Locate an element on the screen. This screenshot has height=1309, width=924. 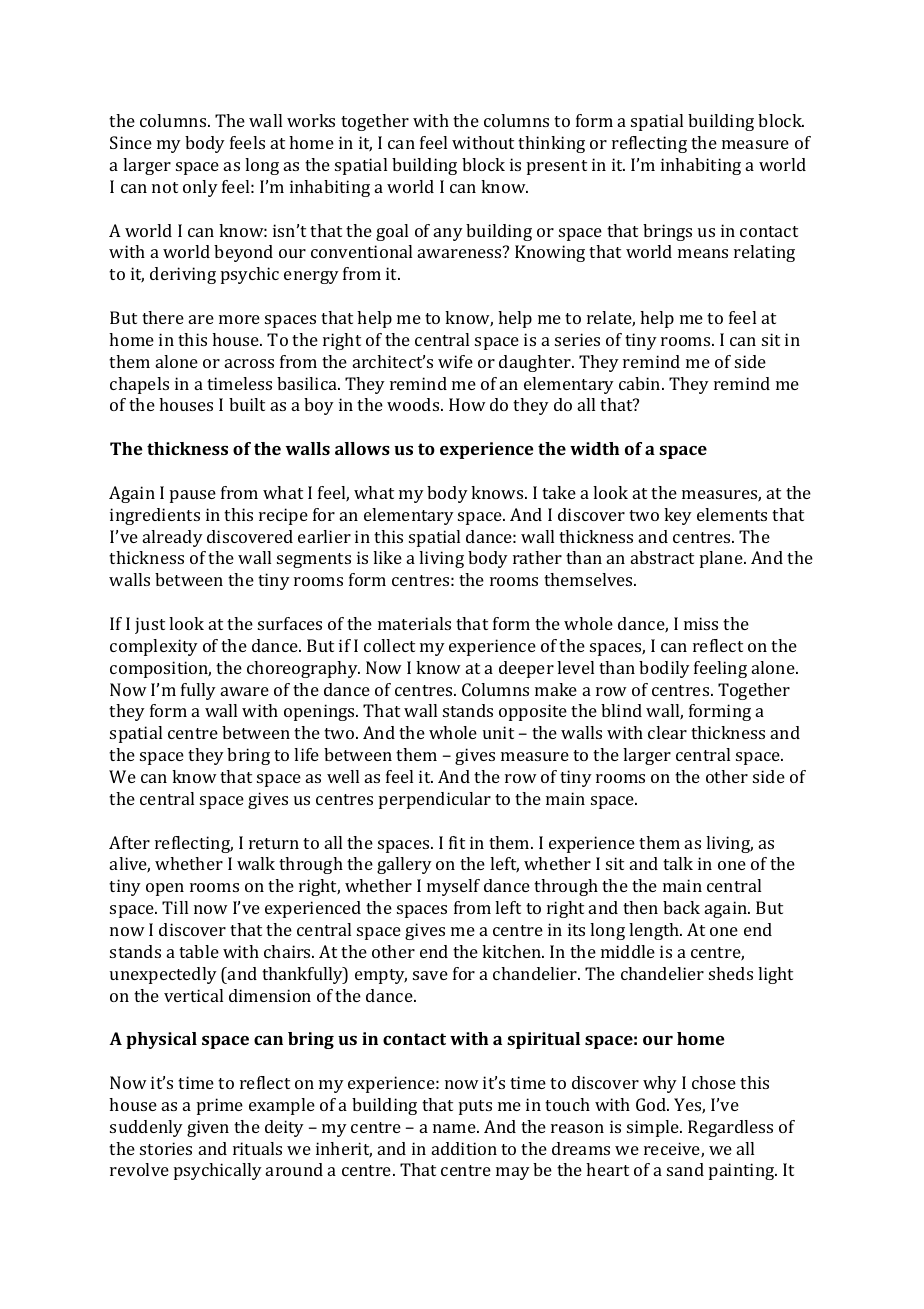
means is located at coordinates (703, 253).
